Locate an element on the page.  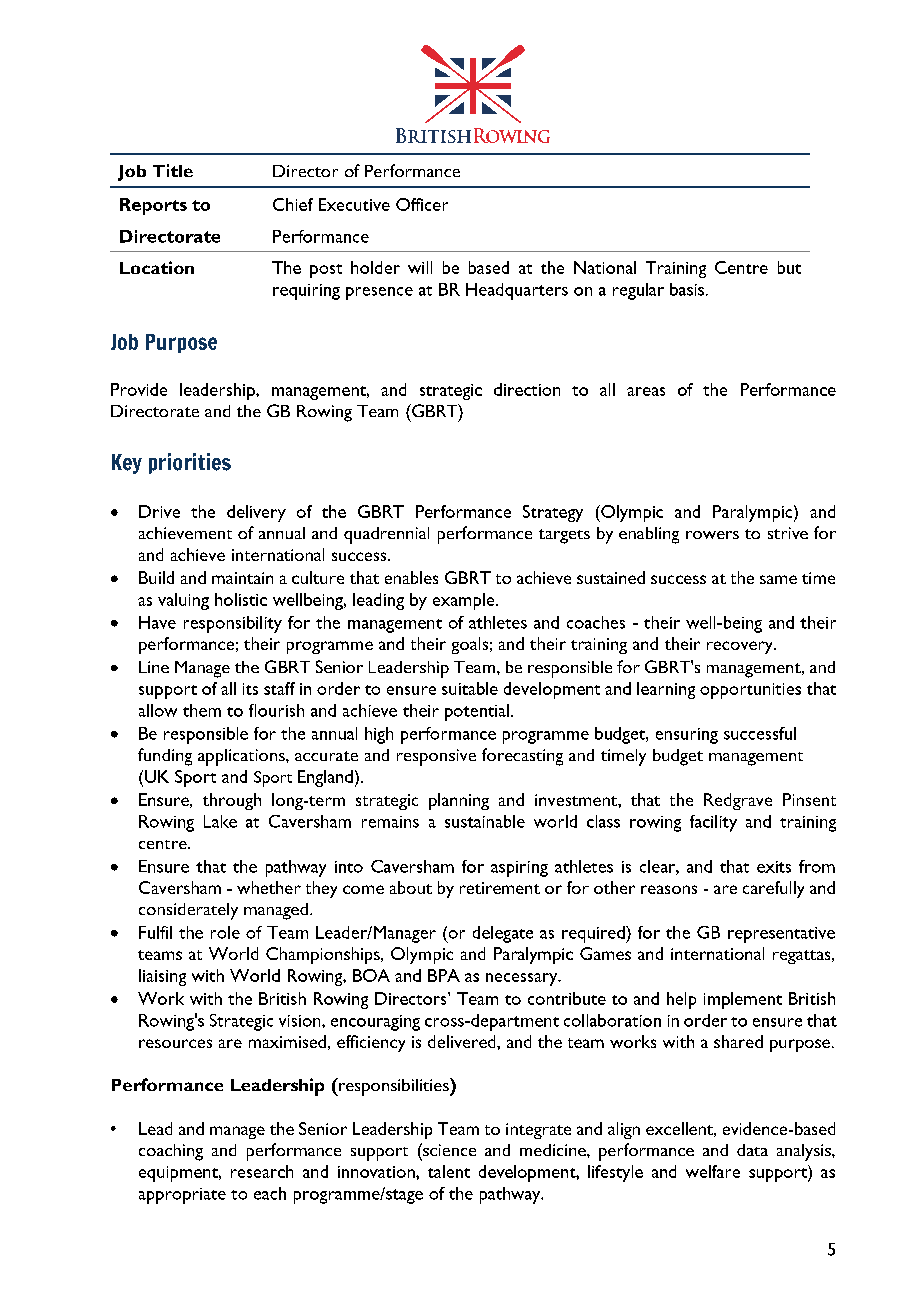
Strategy is located at coordinates (553, 513).
